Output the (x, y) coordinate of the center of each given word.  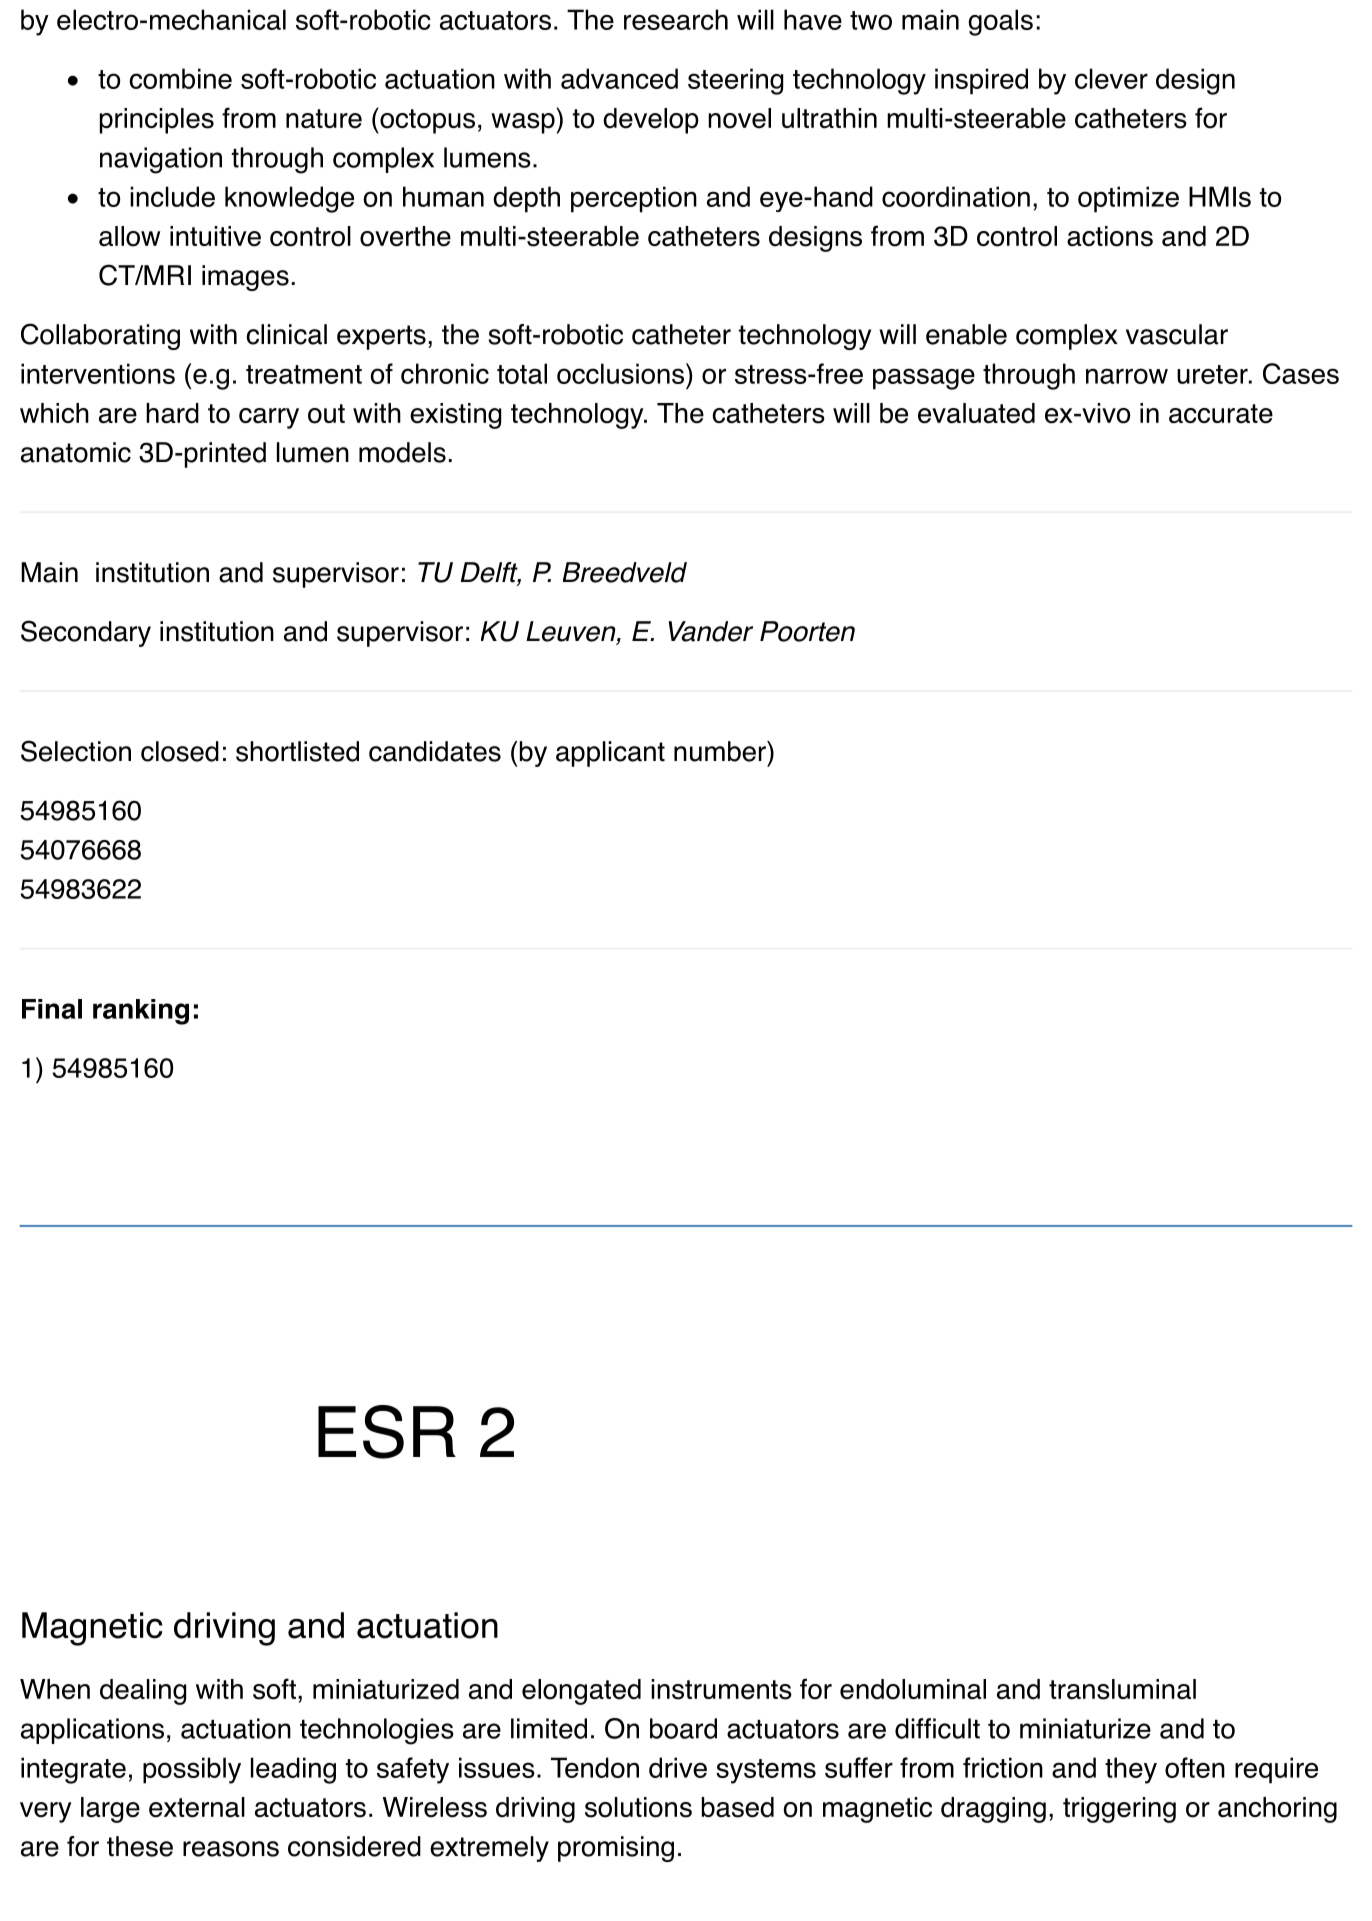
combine (181, 78)
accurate (1221, 414)
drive (678, 1767)
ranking (141, 1012)
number (721, 751)
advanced (619, 78)
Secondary (86, 633)
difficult (937, 1728)
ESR (387, 1432)
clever (1111, 78)
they (1131, 1770)
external (197, 1807)
